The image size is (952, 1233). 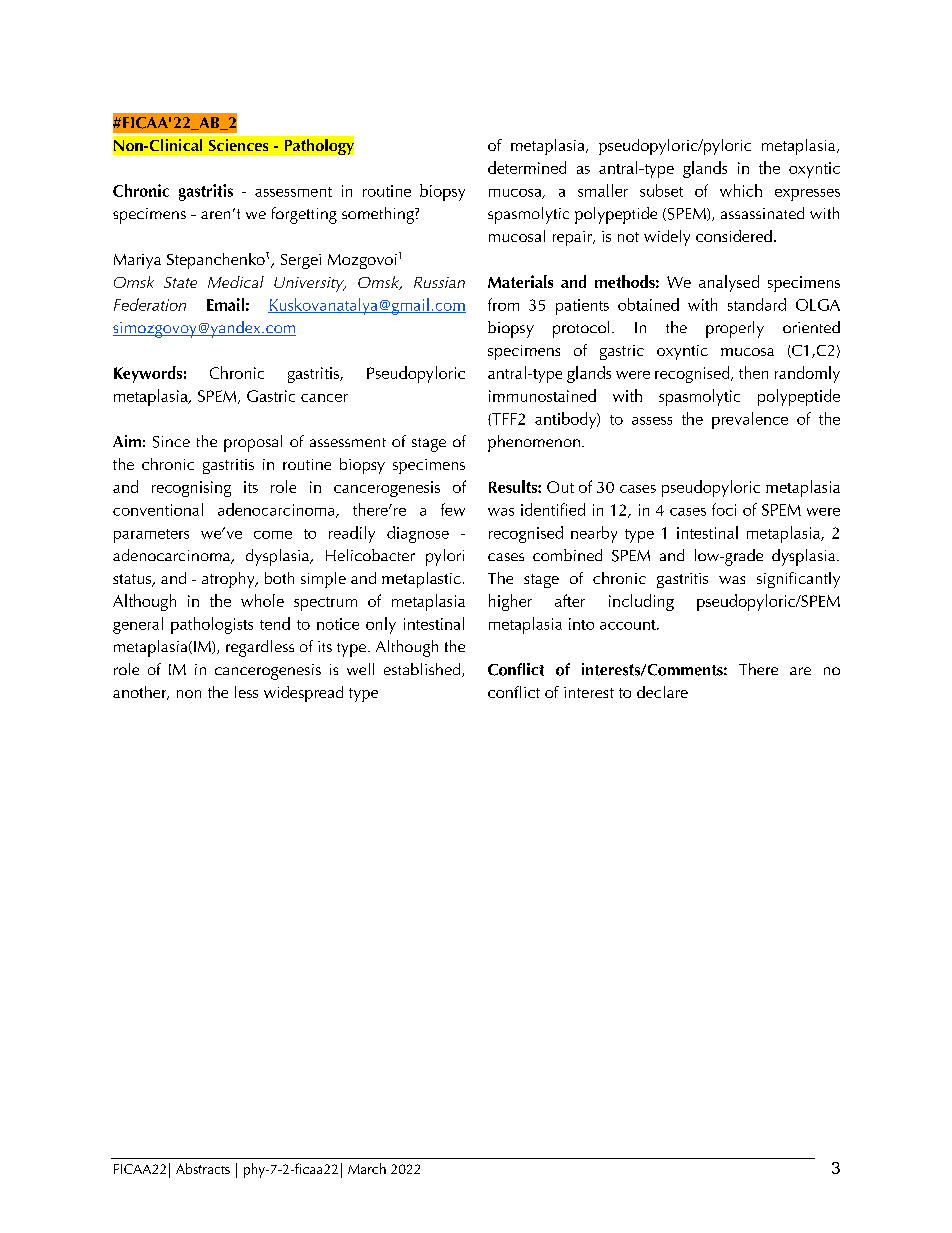 I want to click on forgetting, so click(x=304, y=215).
